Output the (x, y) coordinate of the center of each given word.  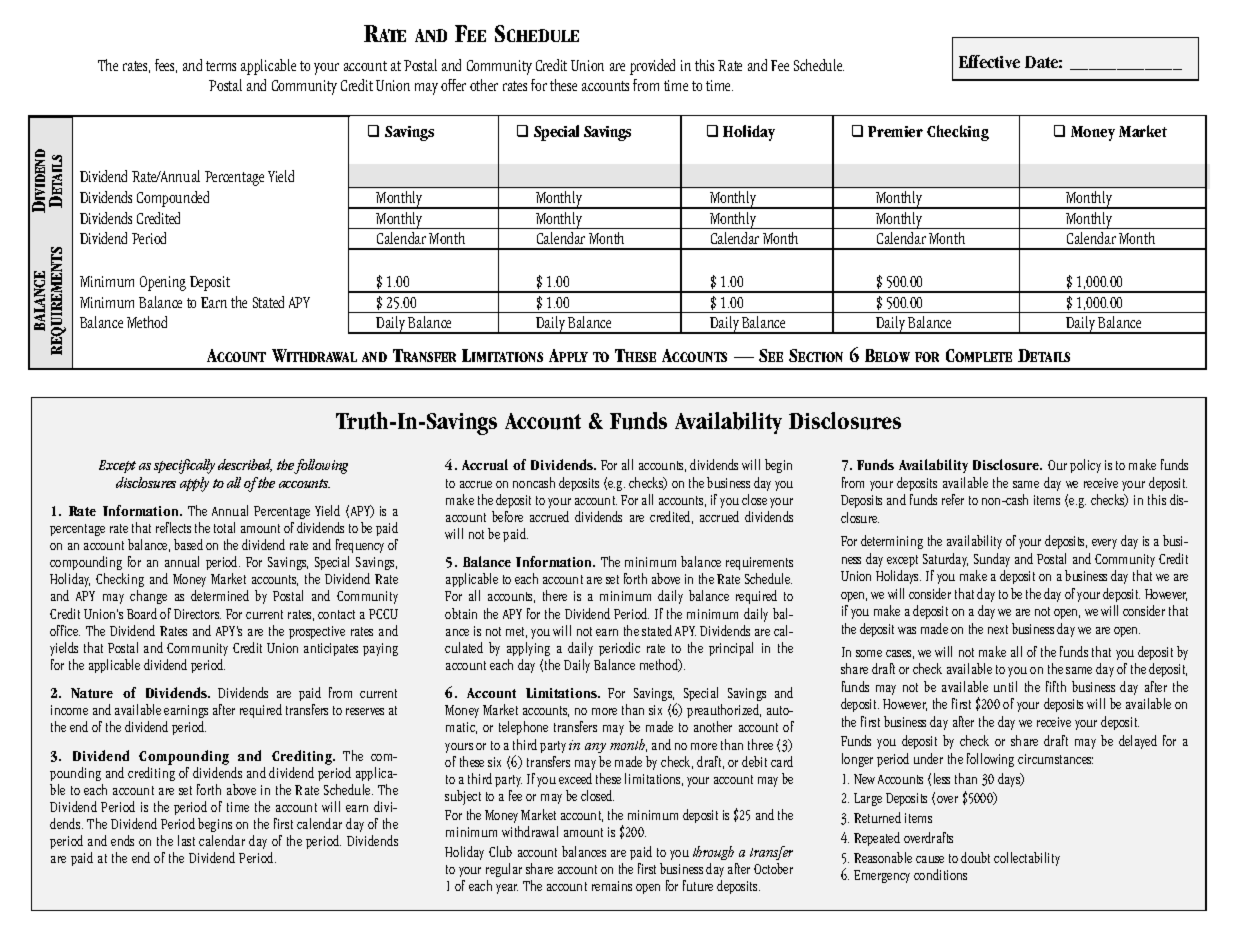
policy (1085, 466)
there (555, 595)
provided (652, 67)
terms (221, 66)
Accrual (485, 464)
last (186, 840)
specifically (184, 466)
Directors (197, 614)
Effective (989, 61)
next (998, 629)
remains (612, 886)
